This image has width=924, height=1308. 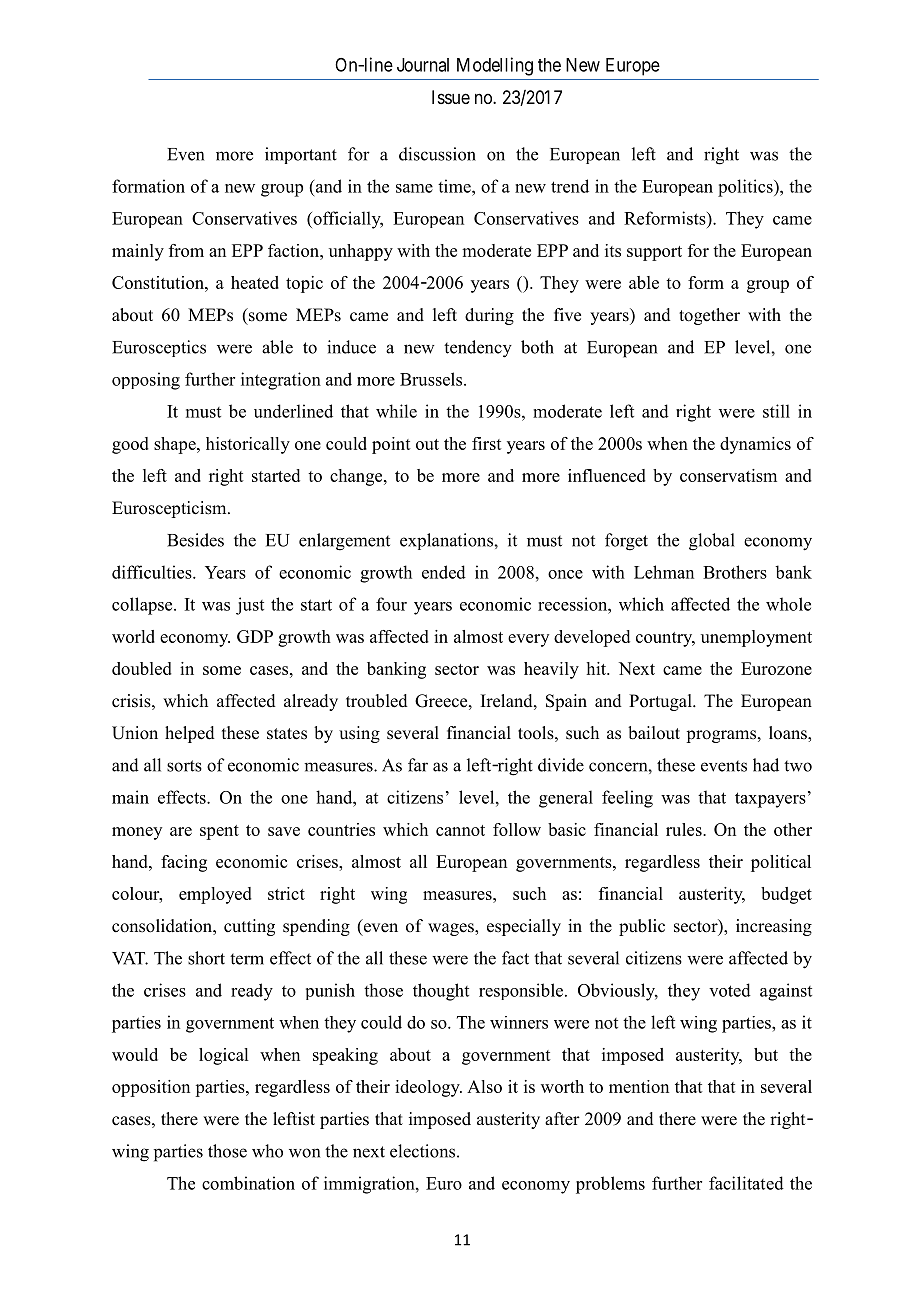 I want to click on employed, so click(x=215, y=895).
